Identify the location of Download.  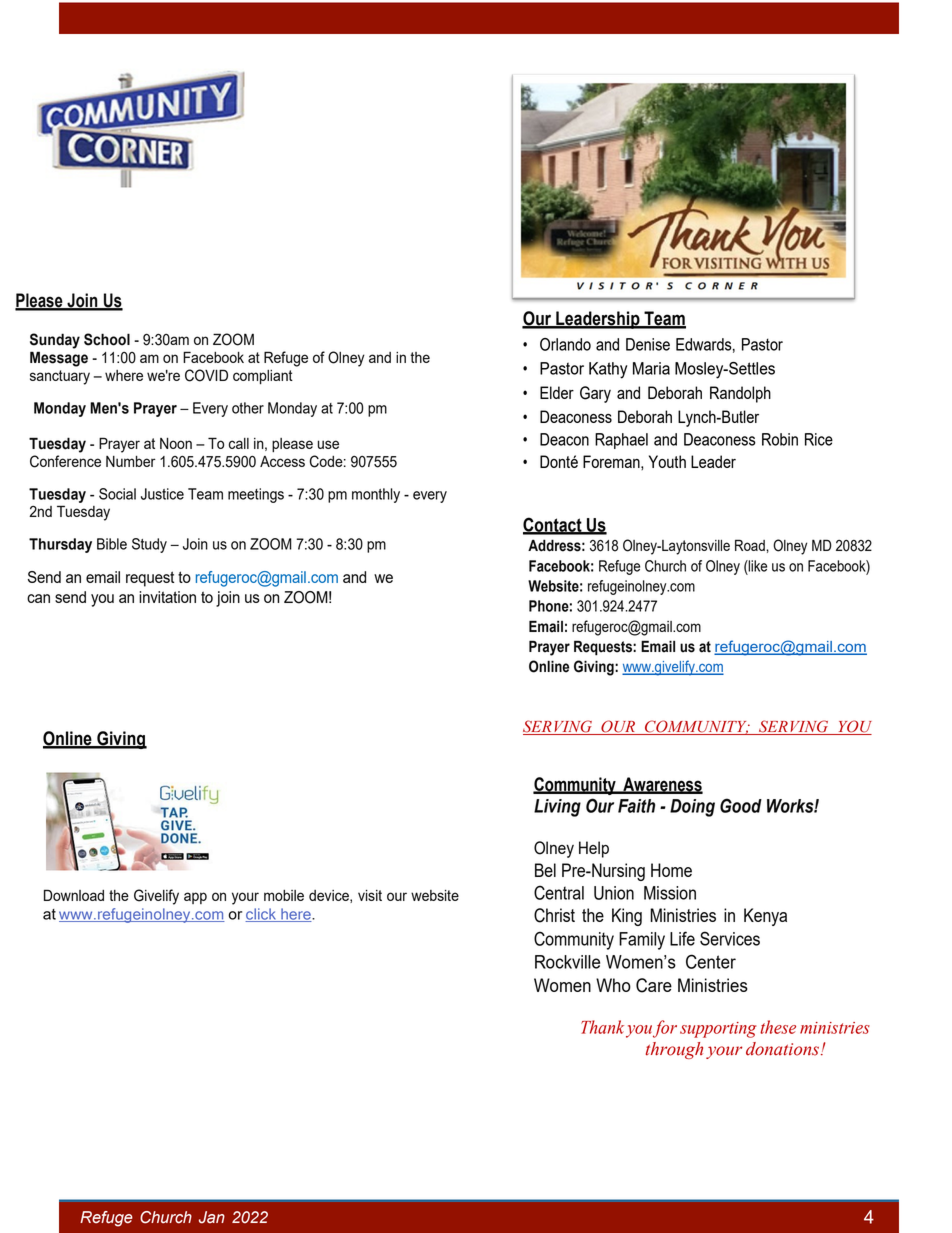
(74, 895).
